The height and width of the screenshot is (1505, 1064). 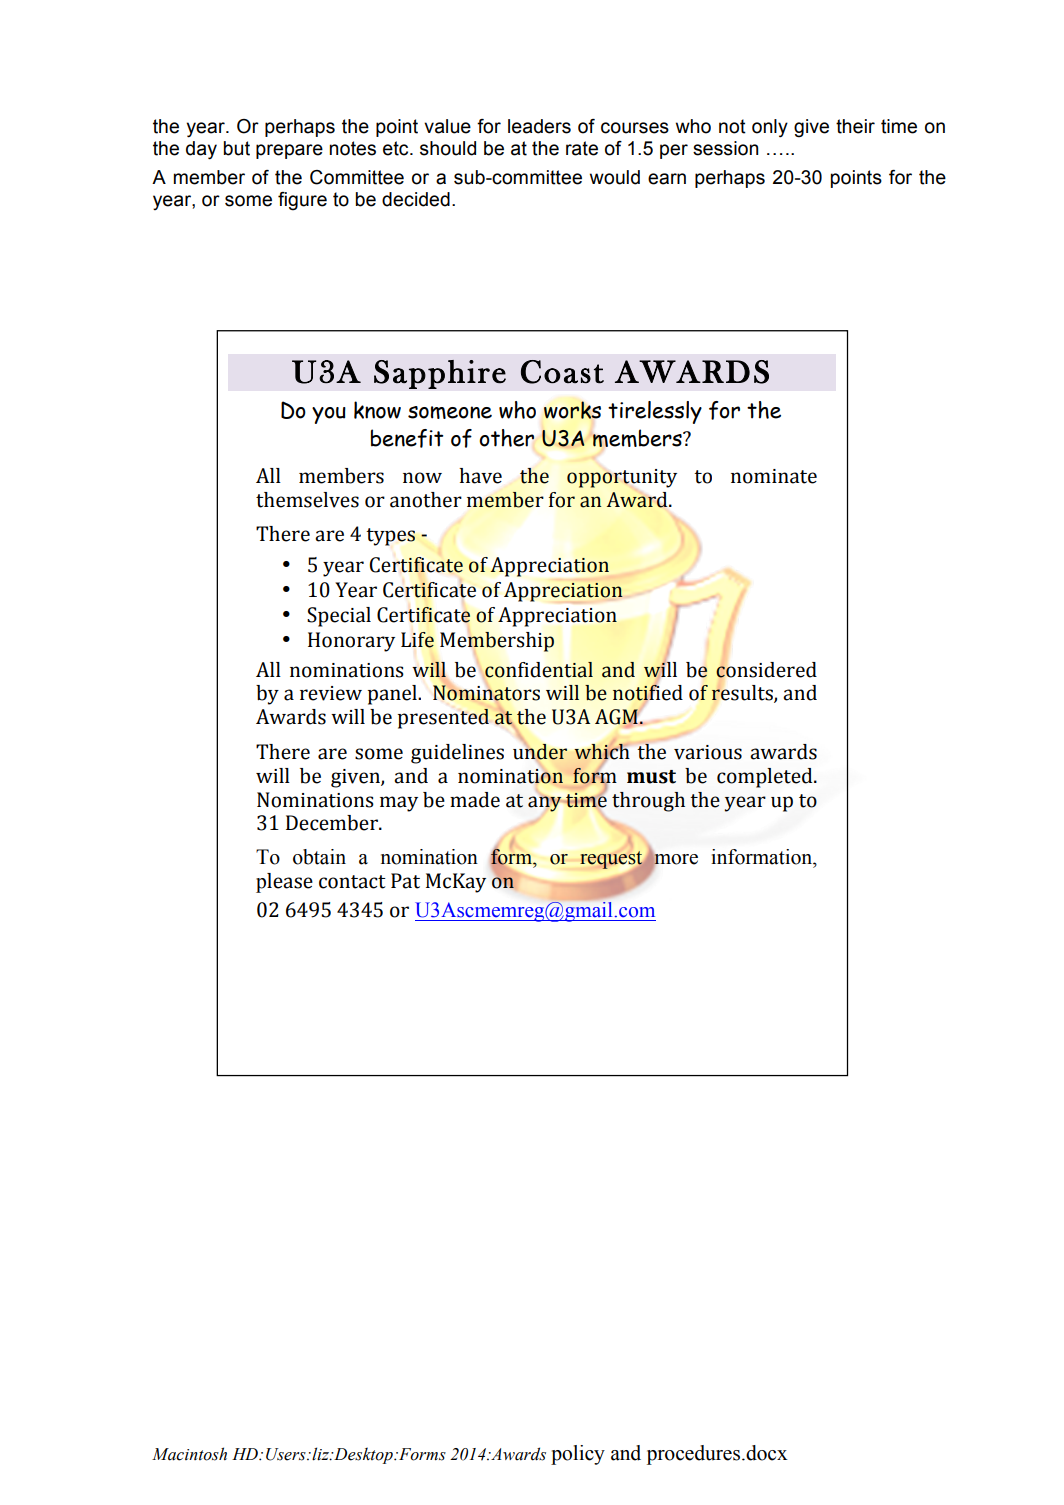 What do you see at coordinates (539, 126) in the screenshot?
I see `leaders` at bounding box center [539, 126].
